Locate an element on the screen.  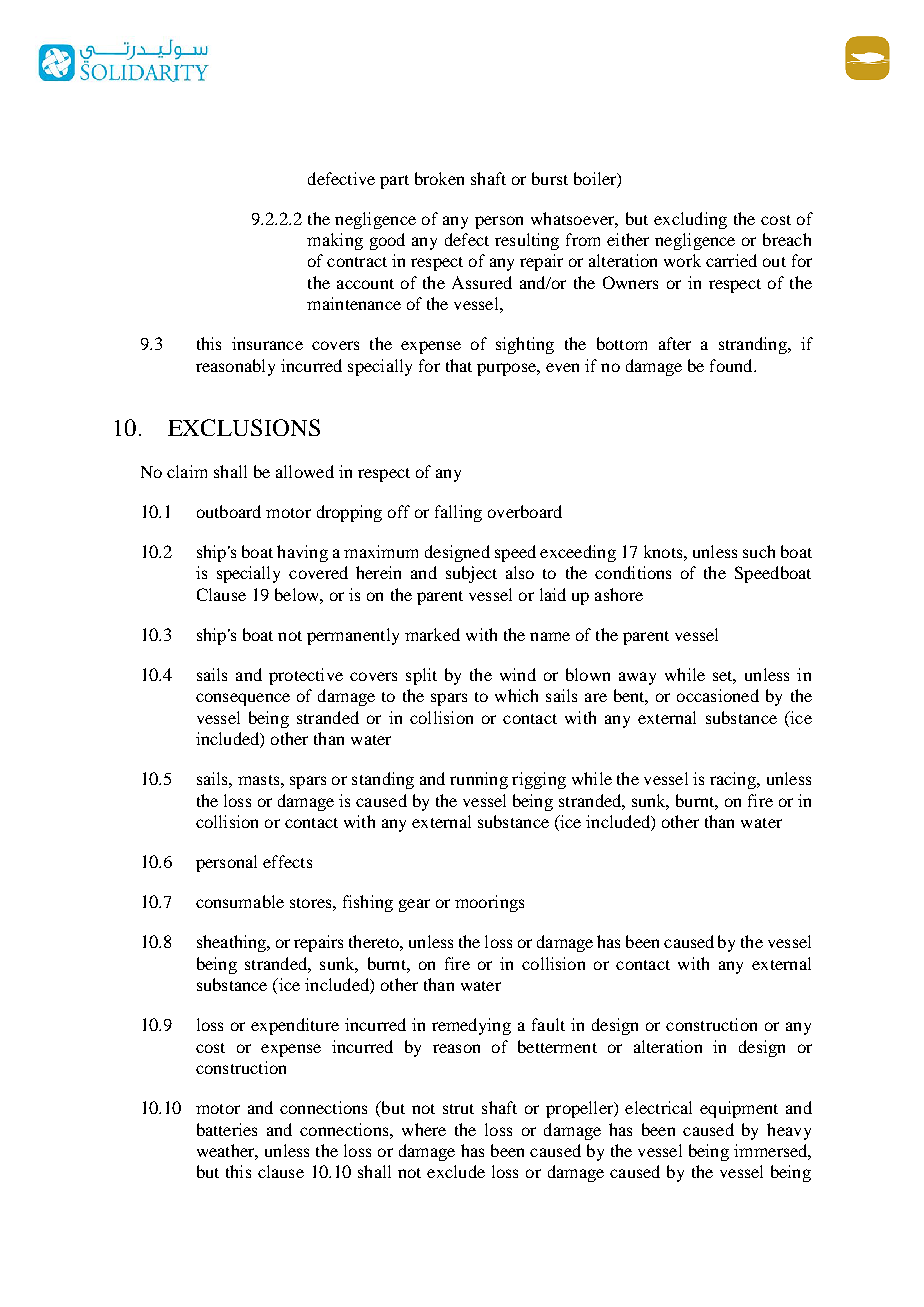
resulting is located at coordinates (527, 241).
